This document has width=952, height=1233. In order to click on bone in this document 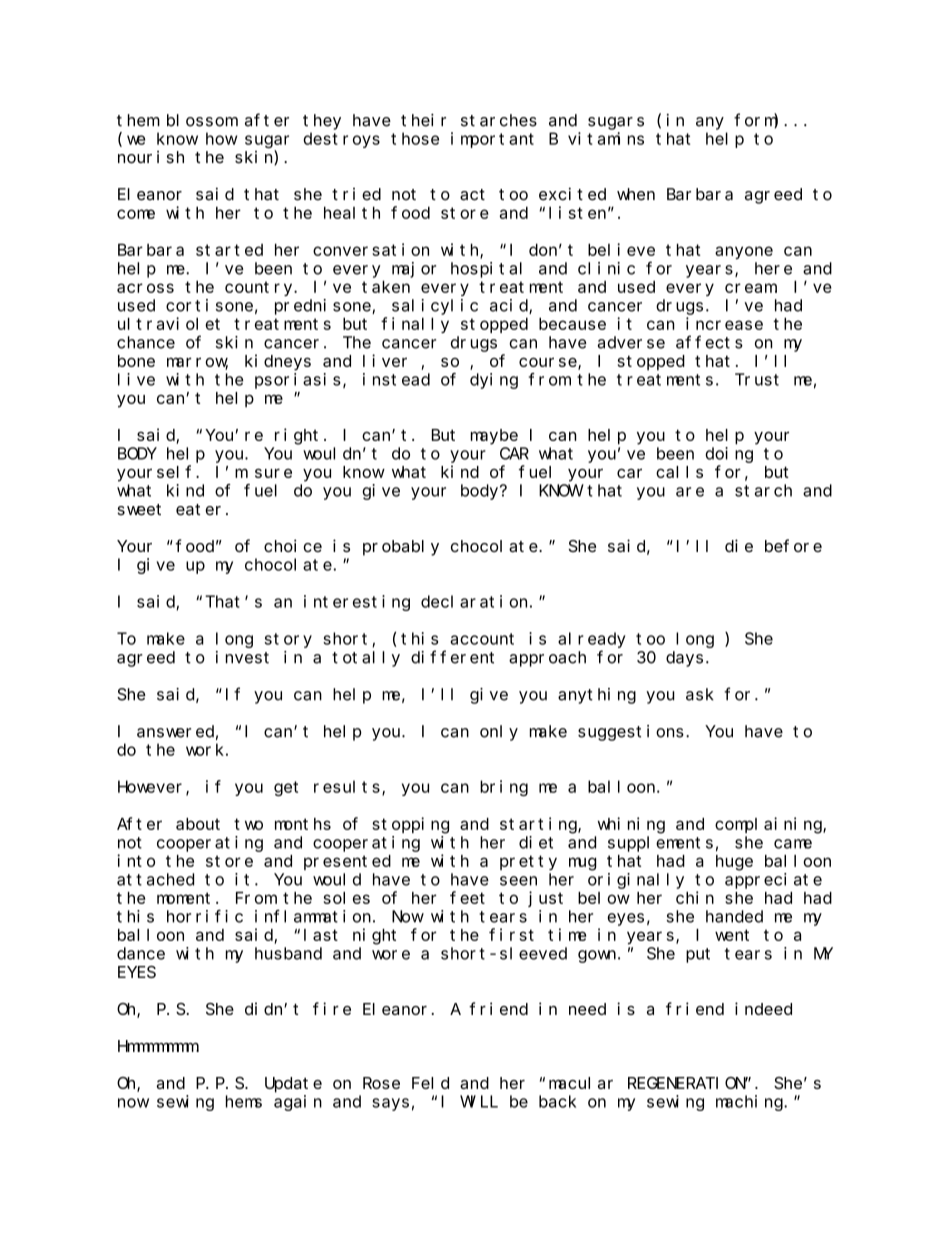, I will do `click(136, 361)`.
